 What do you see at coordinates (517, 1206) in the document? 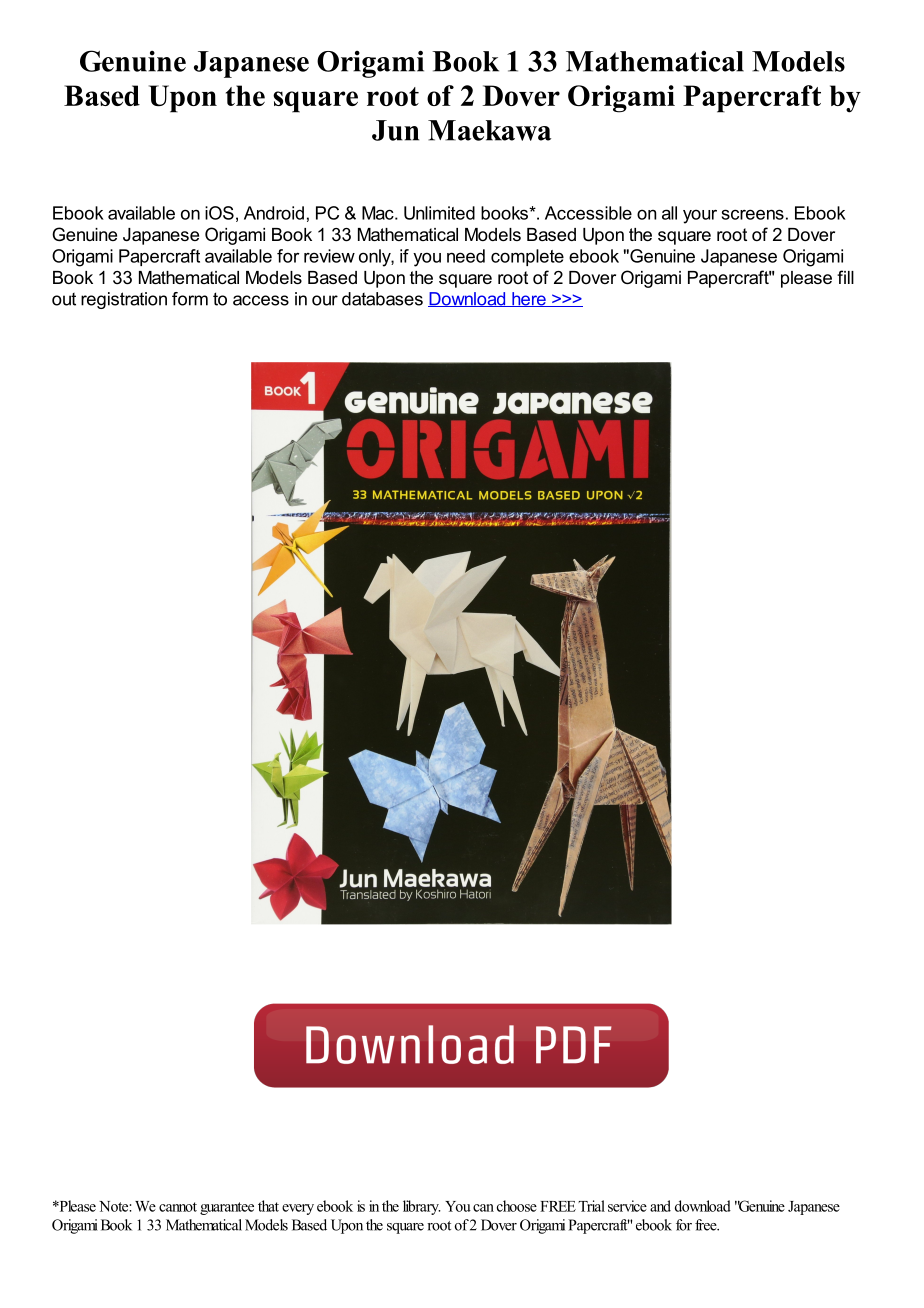
I see `choose` at bounding box center [517, 1206].
